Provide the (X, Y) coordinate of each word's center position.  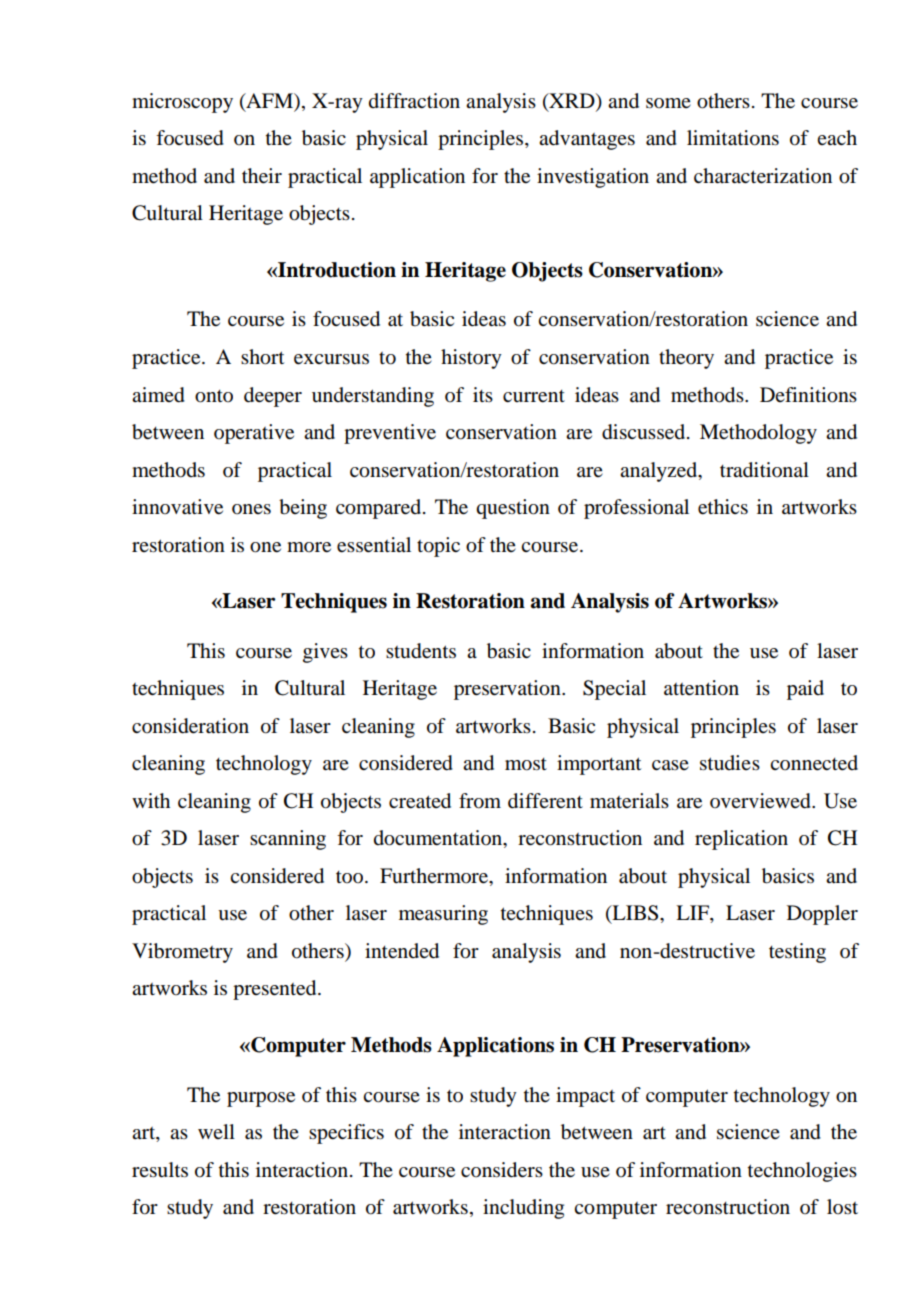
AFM (269, 100)
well (216, 1131)
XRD (572, 100)
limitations (733, 138)
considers (502, 1170)
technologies (802, 1172)
